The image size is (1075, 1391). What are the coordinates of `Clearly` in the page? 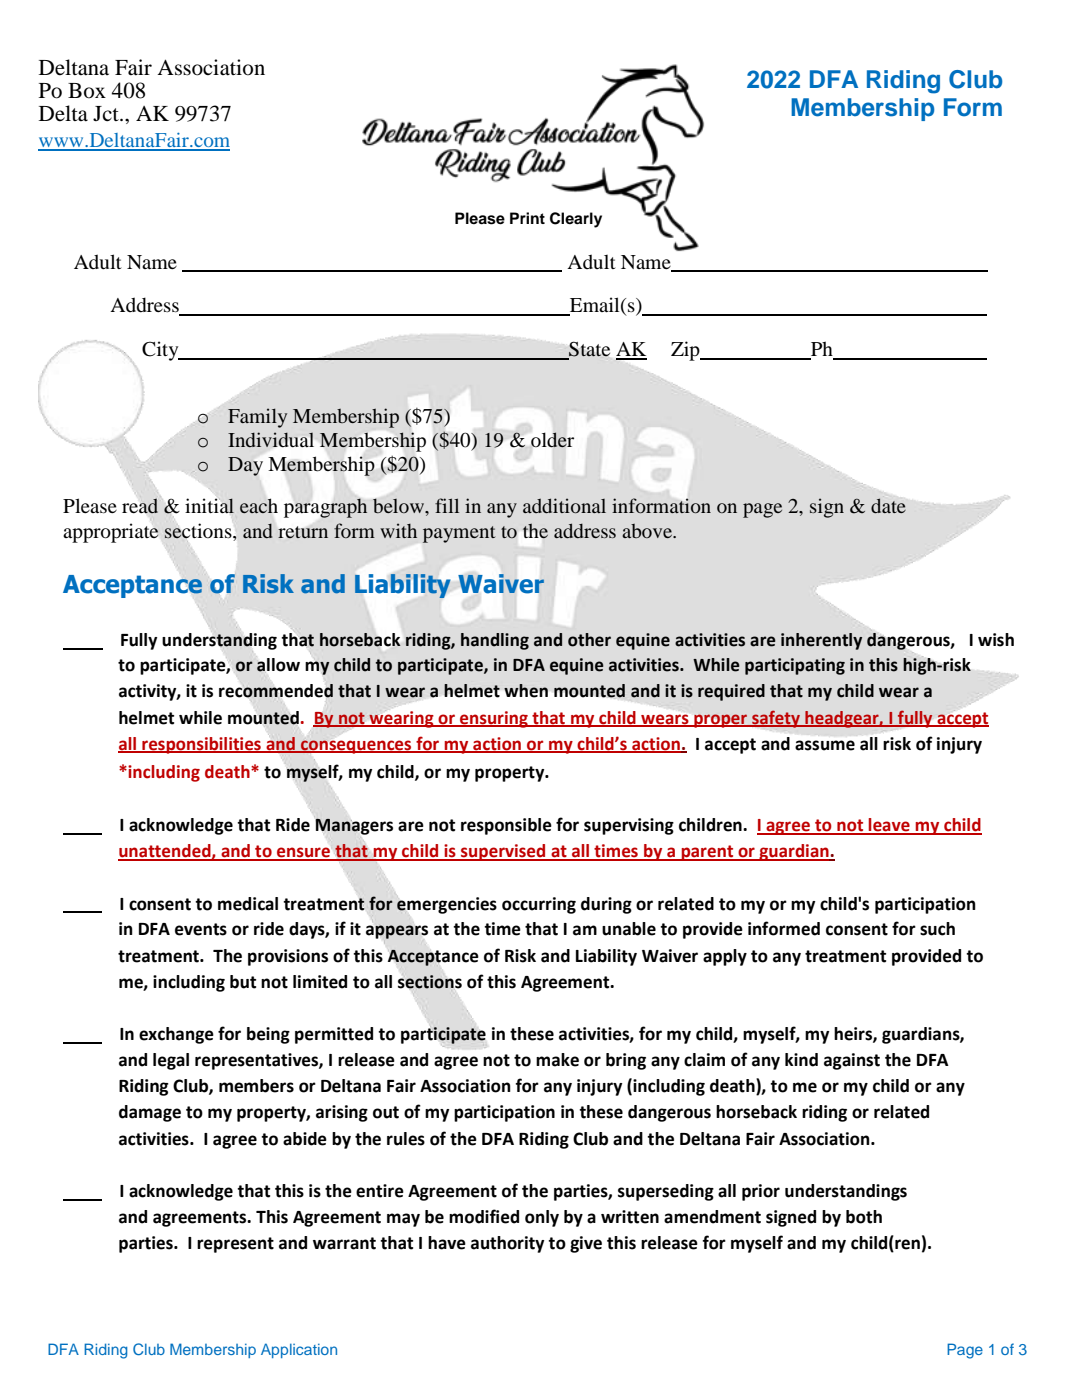 It's located at (576, 220).
